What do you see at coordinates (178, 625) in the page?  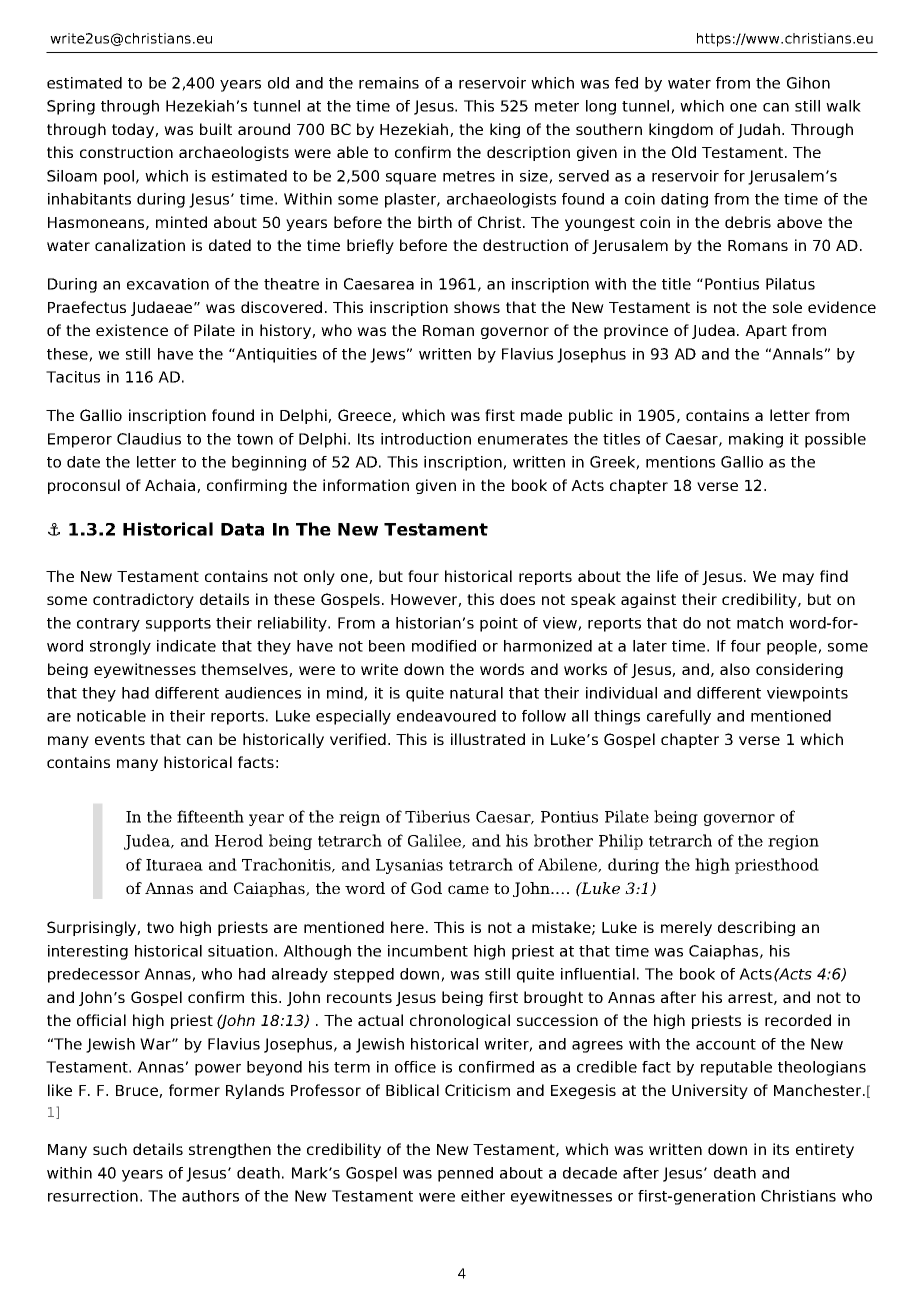 I see `supports` at bounding box center [178, 625].
